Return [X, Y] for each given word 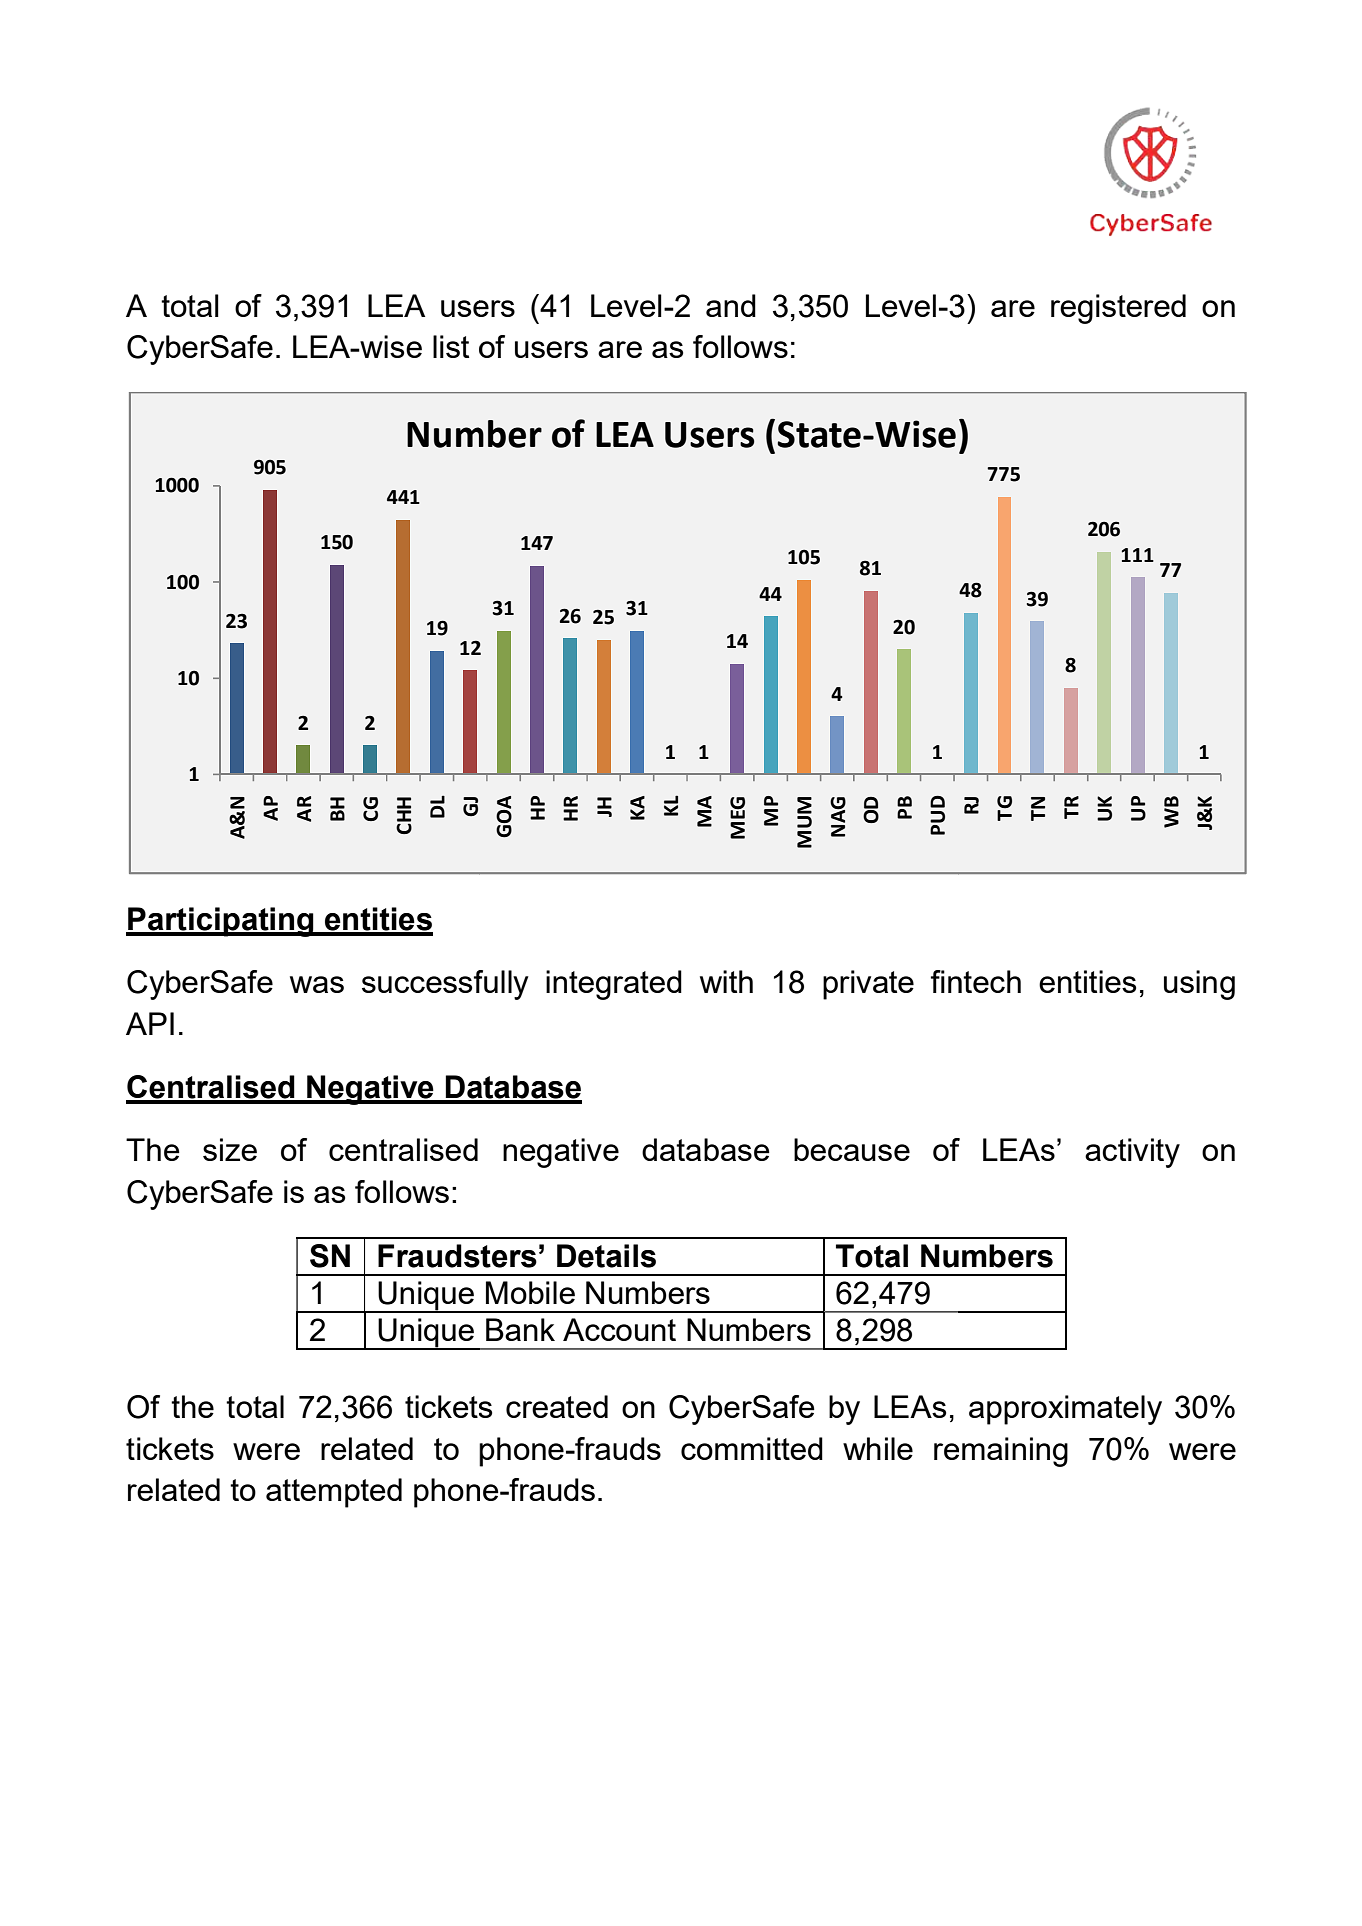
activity [1132, 1153]
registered [1118, 309]
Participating [221, 922]
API [150, 1023]
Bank [520, 1329]
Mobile [530, 1292]
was [317, 984]
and [731, 305]
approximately [1065, 1410]
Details [606, 1256]
